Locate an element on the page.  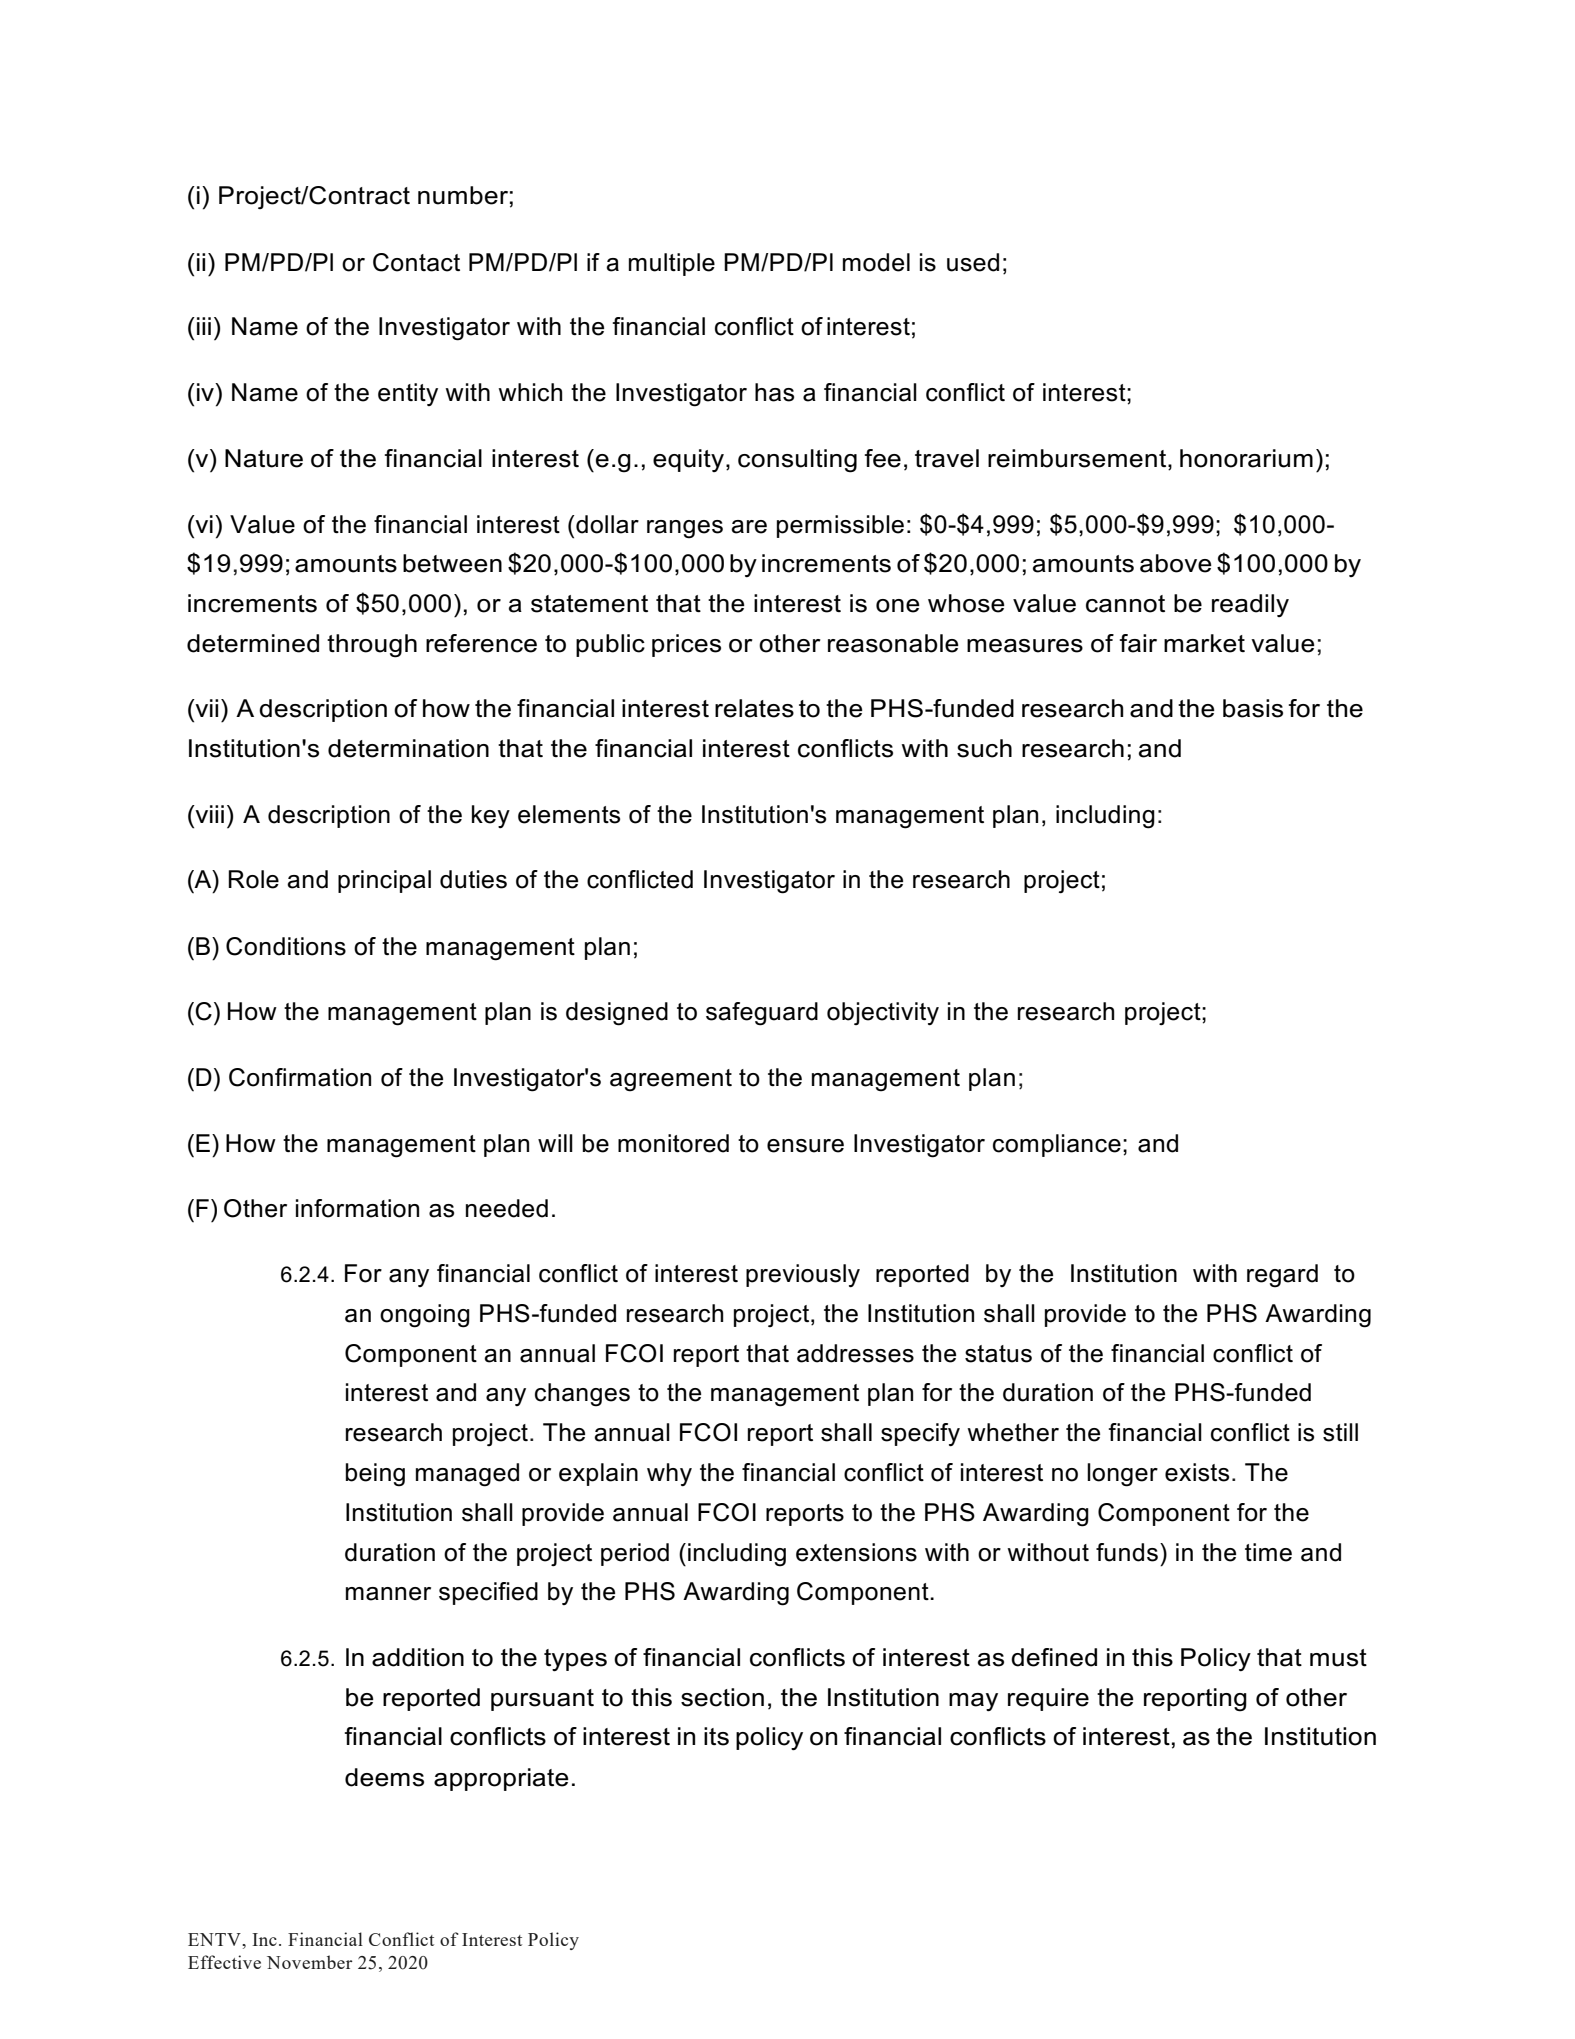
Confirmation is located at coordinates (300, 1077).
